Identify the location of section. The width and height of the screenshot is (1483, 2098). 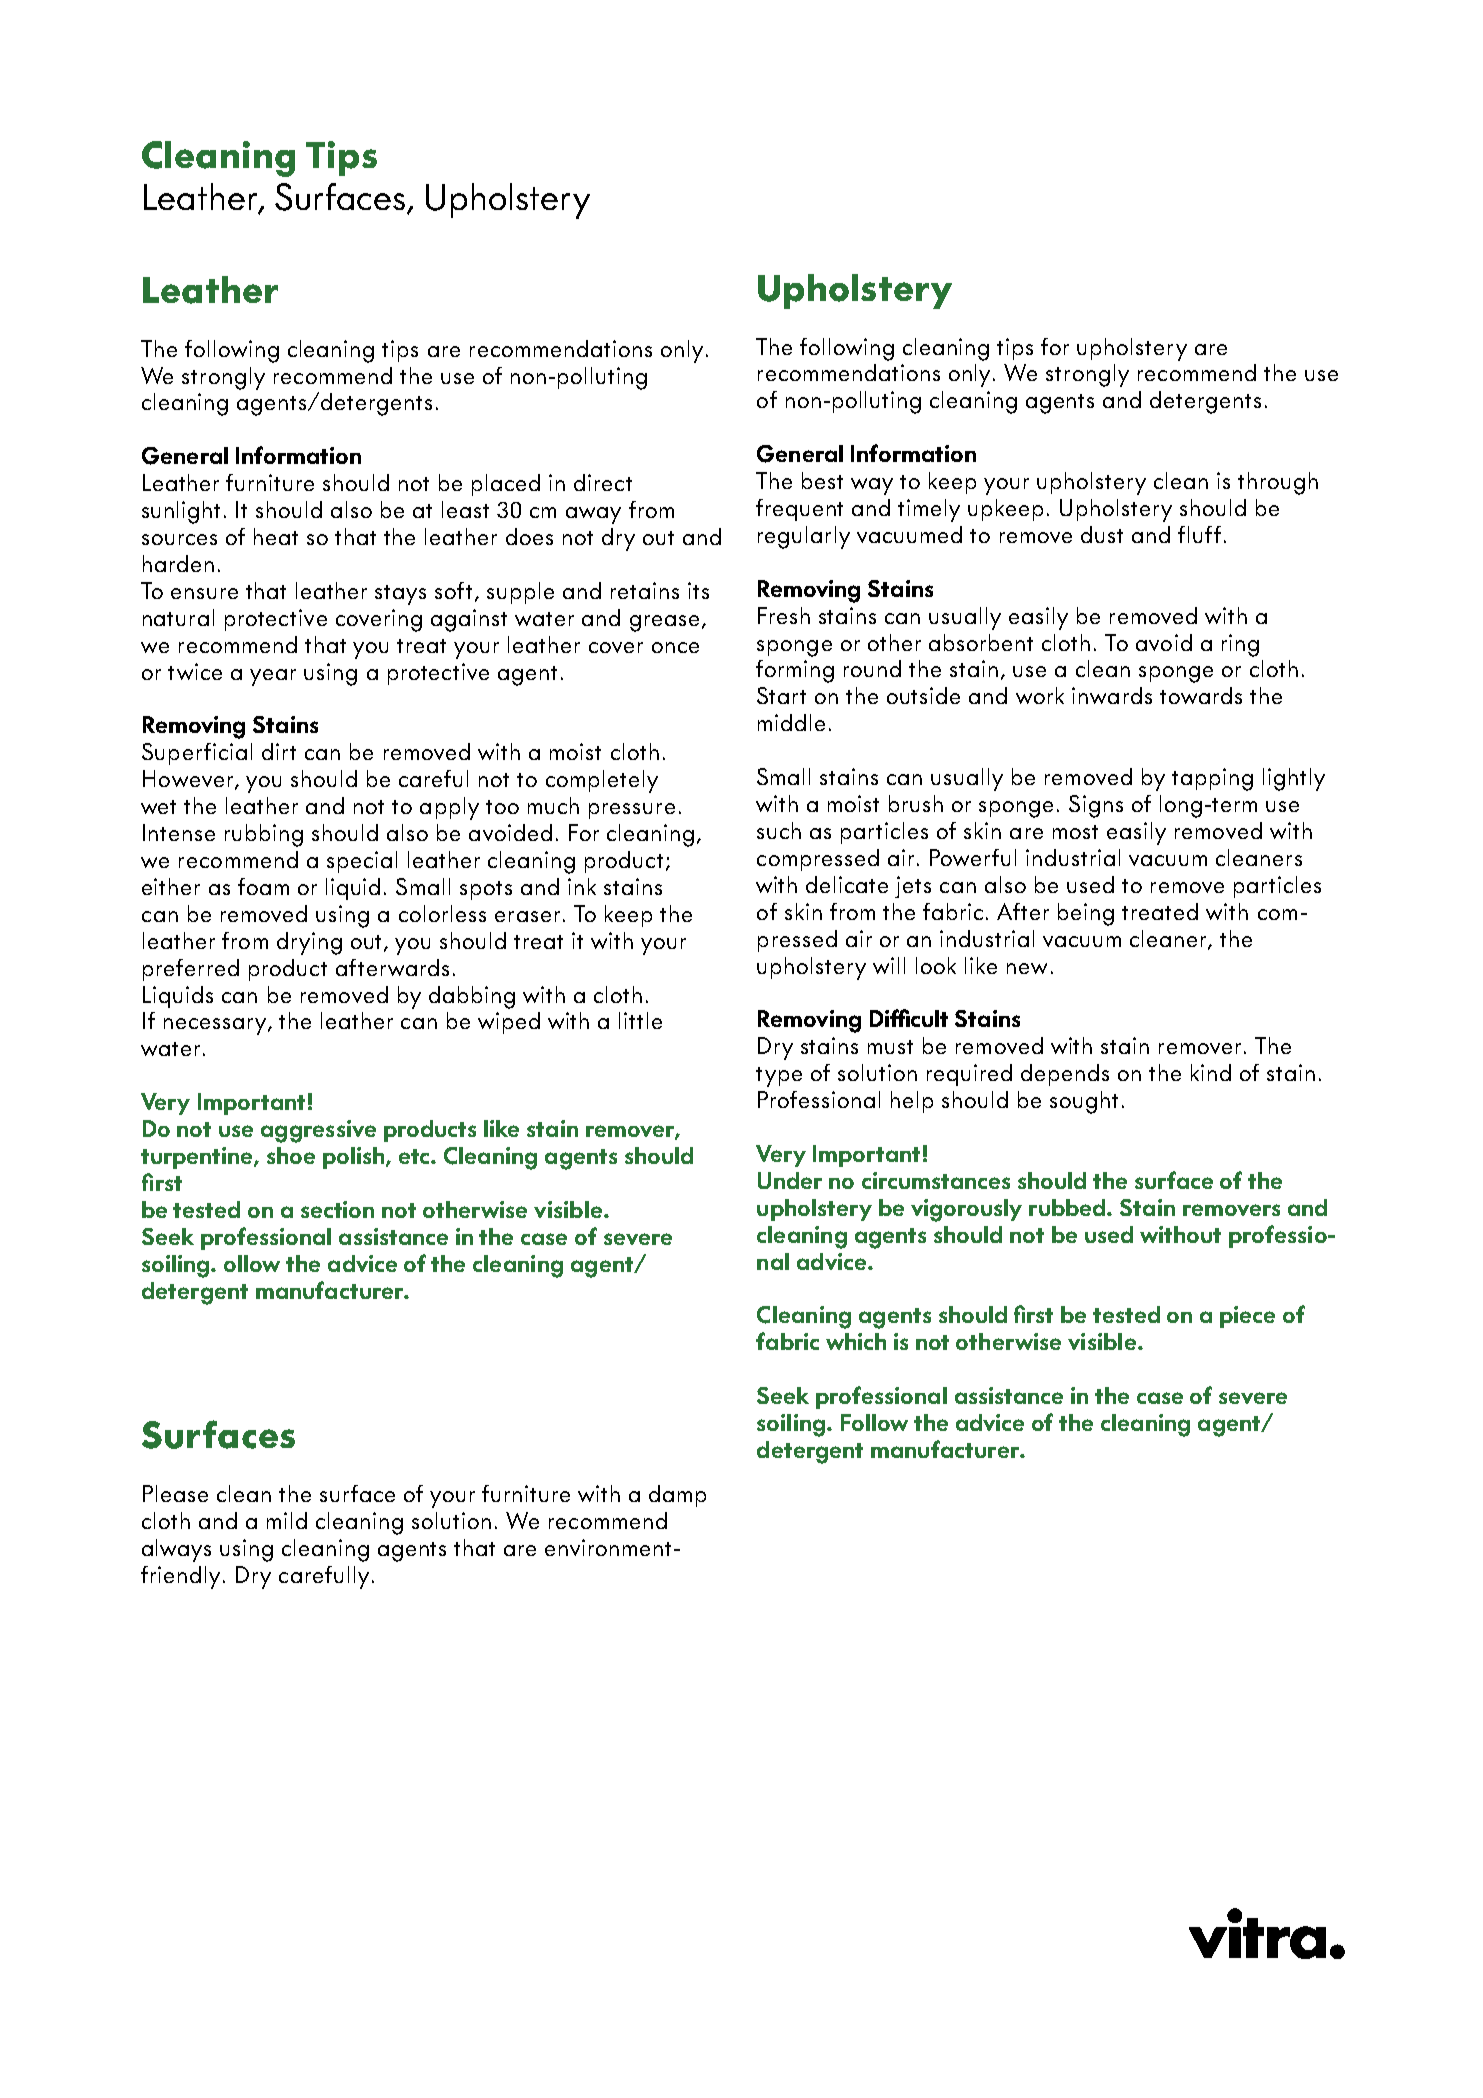
(337, 1209).
